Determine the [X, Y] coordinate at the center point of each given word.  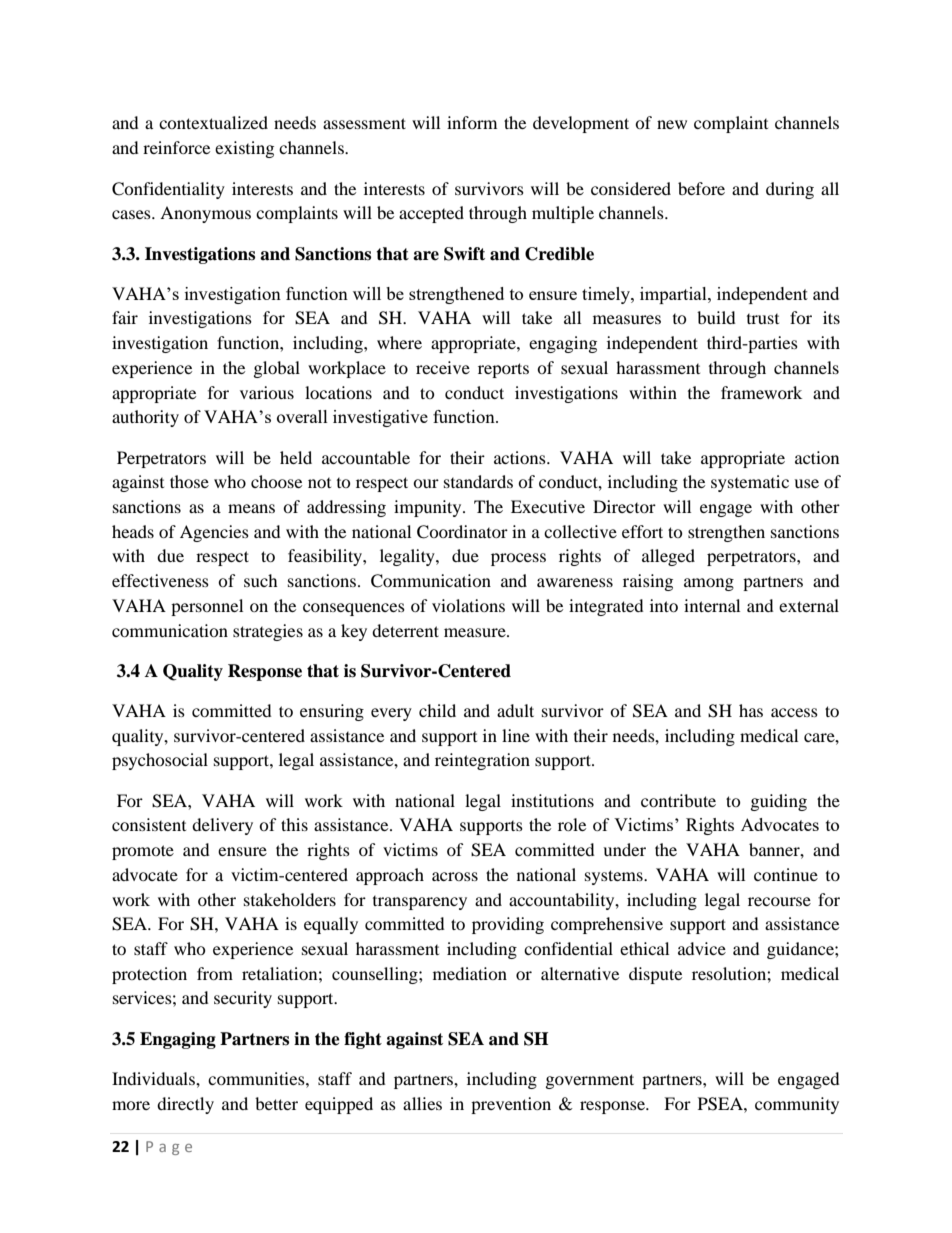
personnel [207, 607]
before [701, 188]
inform [472, 122]
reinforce [176, 147]
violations [468, 605]
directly [185, 1105]
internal [712, 605]
